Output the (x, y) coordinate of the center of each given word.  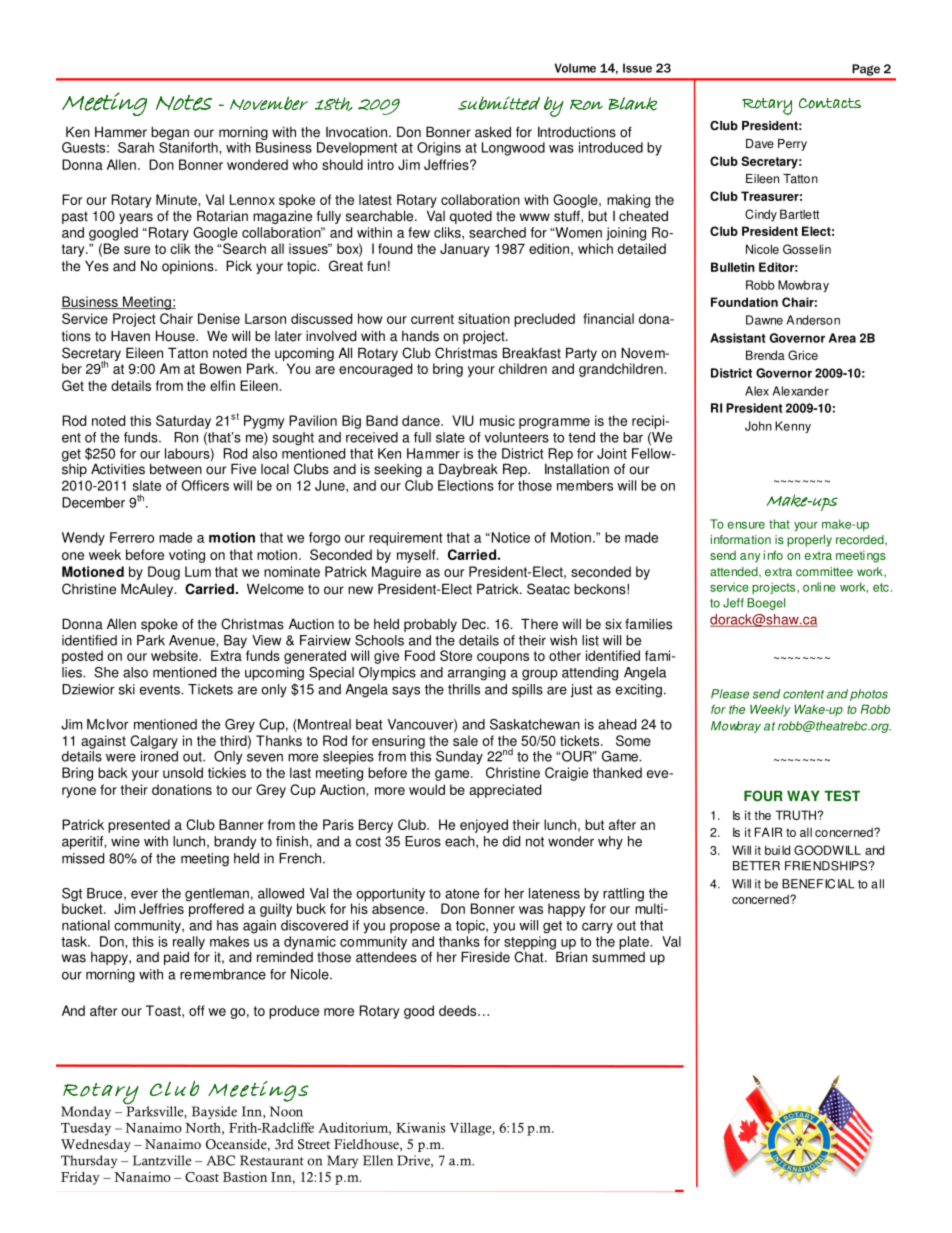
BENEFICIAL (818, 884)
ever (144, 894)
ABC (220, 1160)
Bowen (220, 368)
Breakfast (532, 353)
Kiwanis (420, 1127)
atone (462, 894)
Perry (792, 145)
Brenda (765, 355)
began (170, 134)
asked (493, 132)
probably (430, 625)
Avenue (193, 640)
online (819, 587)
